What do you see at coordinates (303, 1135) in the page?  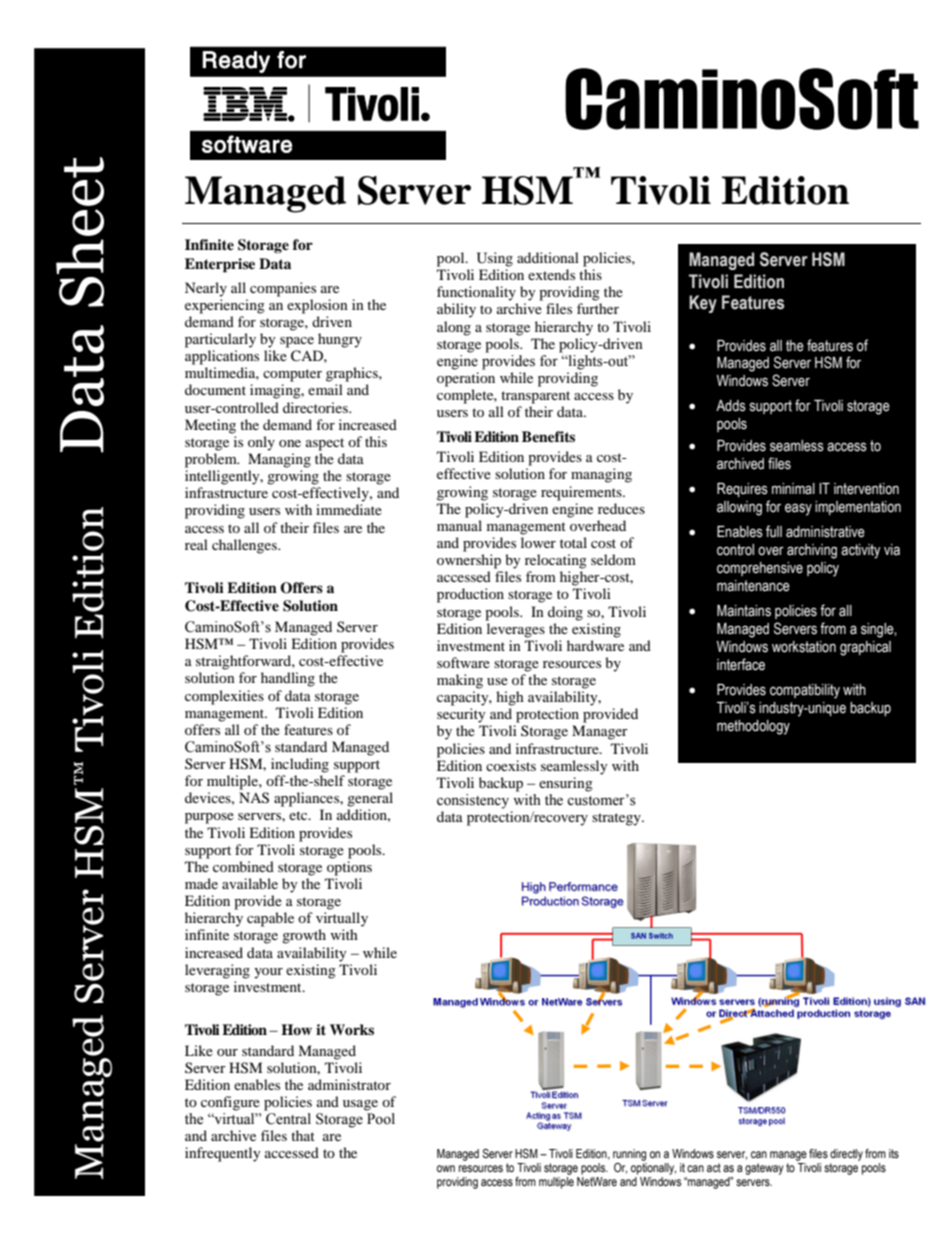 I see `that` at bounding box center [303, 1135].
